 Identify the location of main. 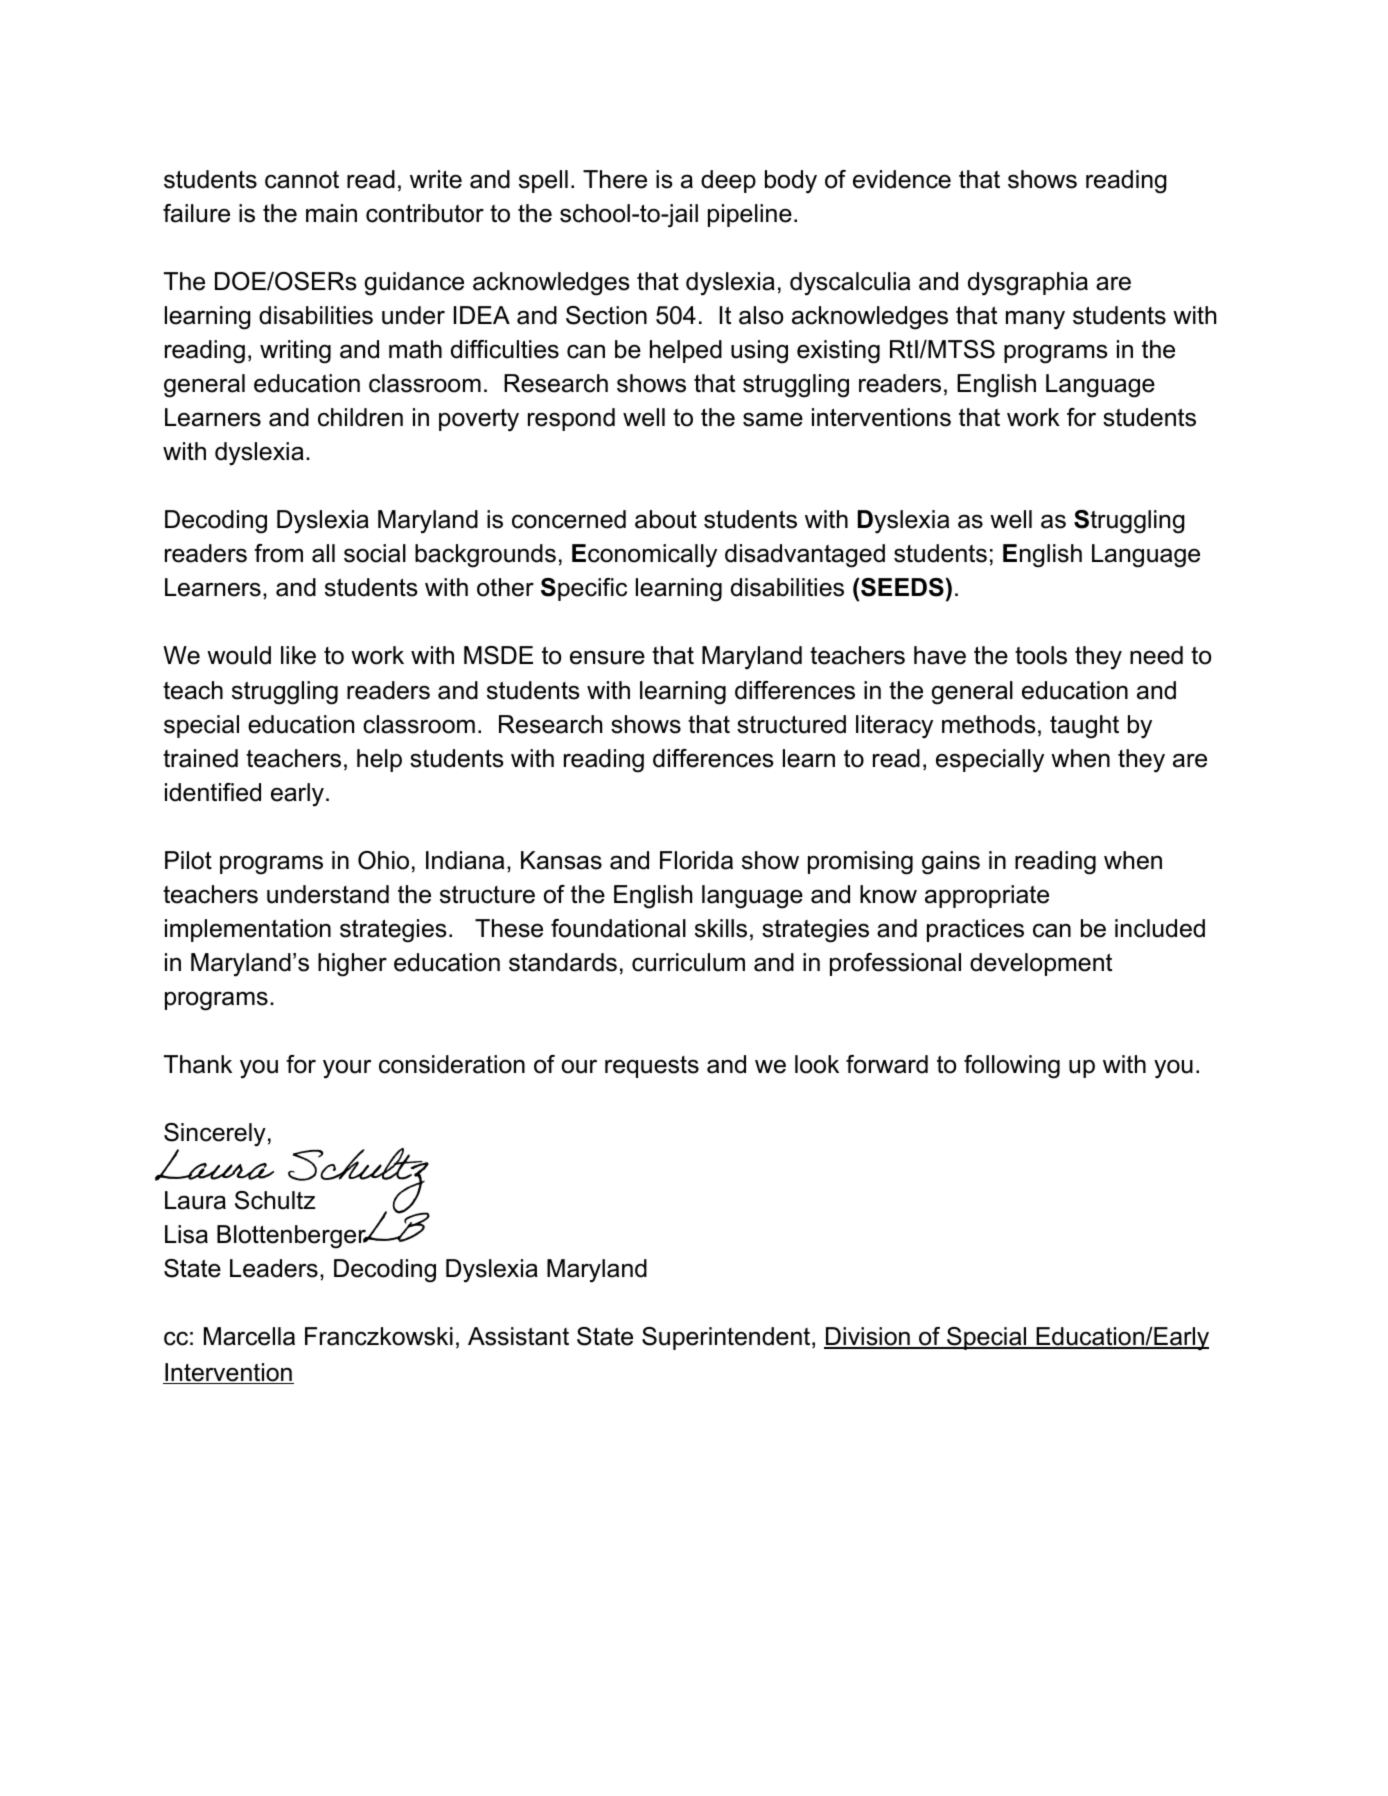
(331, 213).
